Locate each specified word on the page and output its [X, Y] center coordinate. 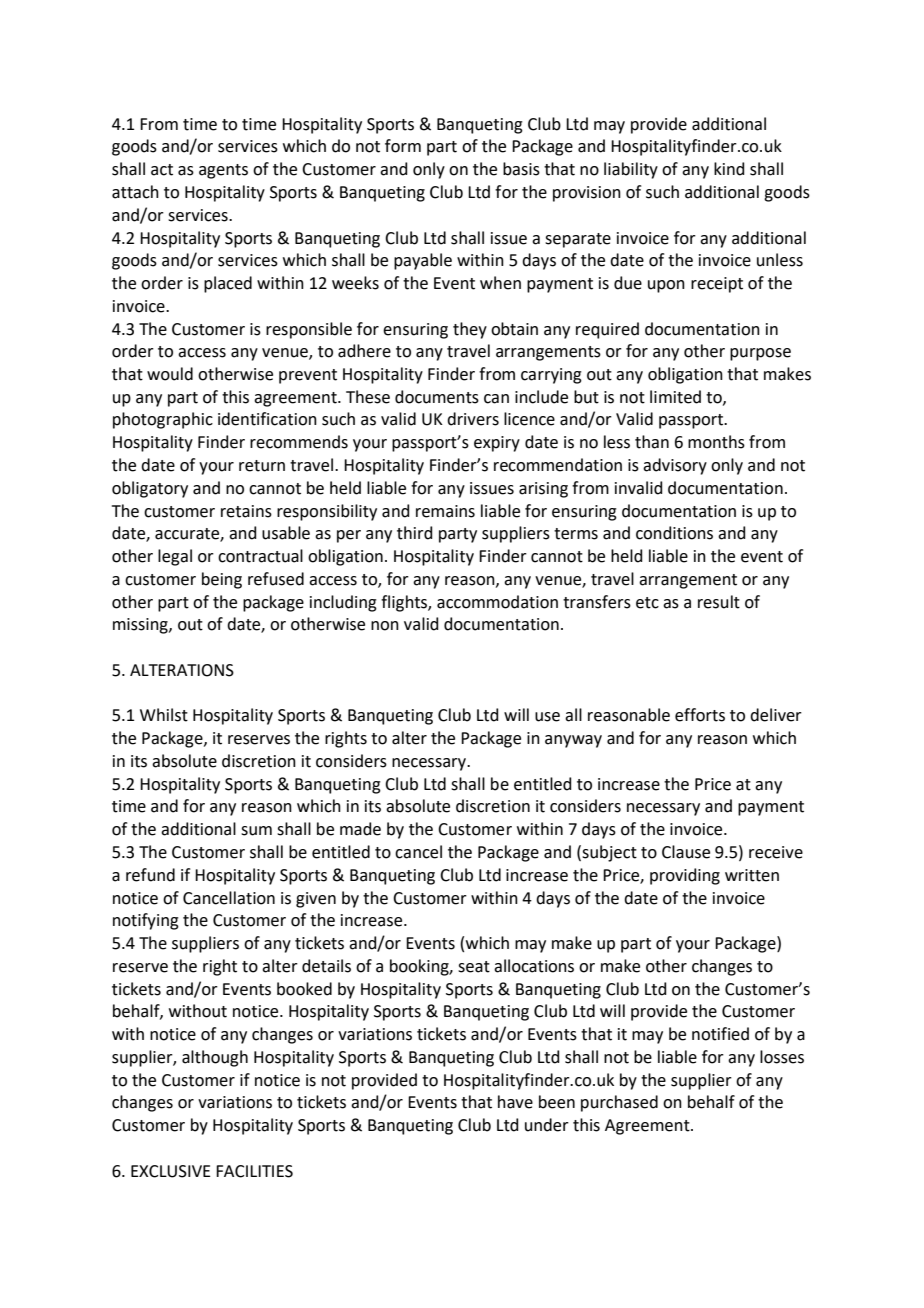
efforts [700, 715]
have [515, 1102]
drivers [473, 419]
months [716, 442]
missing [141, 626]
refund [150, 875]
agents [223, 171]
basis [521, 169]
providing [685, 876]
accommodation [497, 602]
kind [729, 169]
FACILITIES [254, 1171]
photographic [163, 420]
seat [474, 967]
